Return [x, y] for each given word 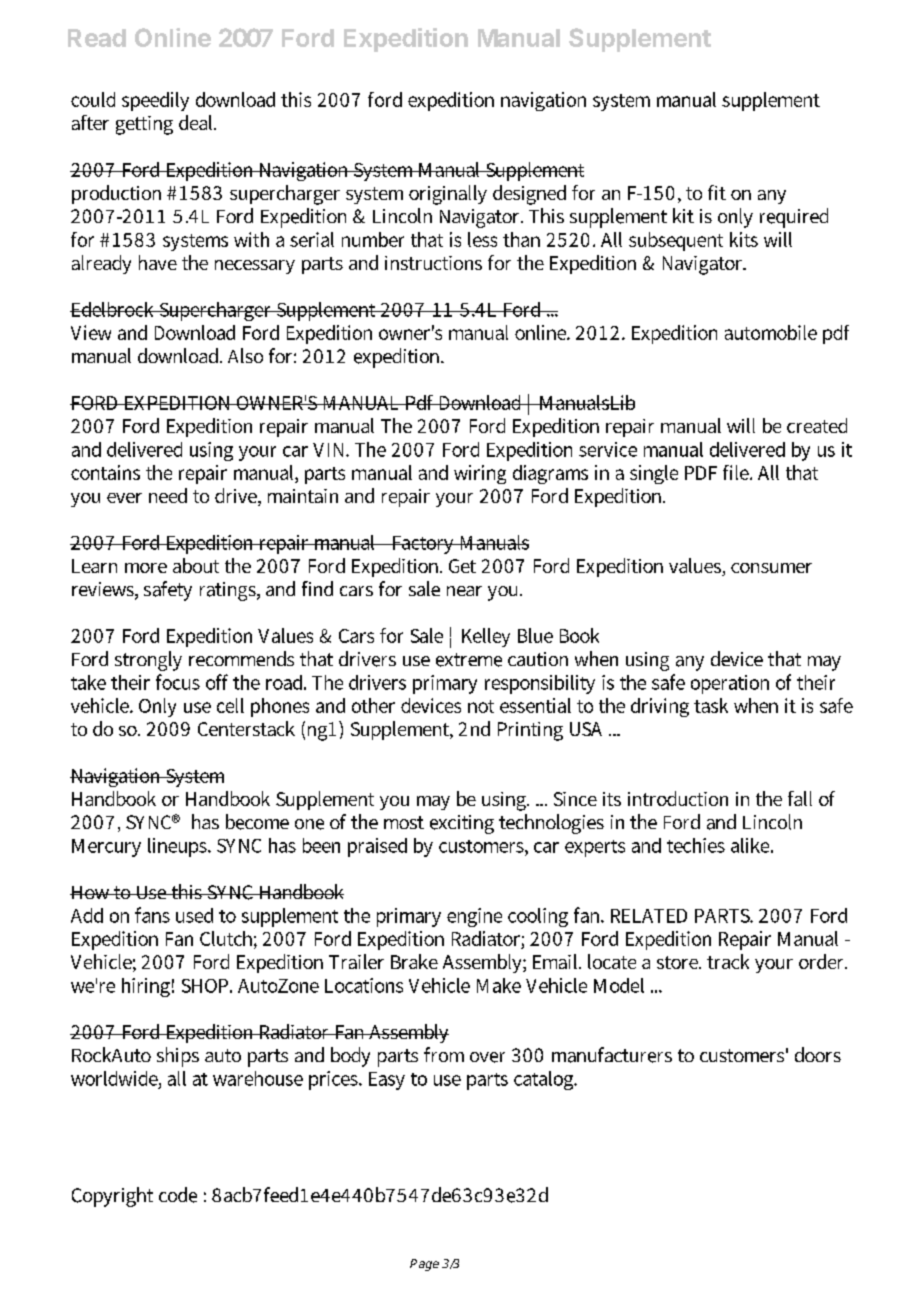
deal [197, 122]
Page [424, 1265]
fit [717, 192]
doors [818, 1054]
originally [448, 195]
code [178, 1195]
